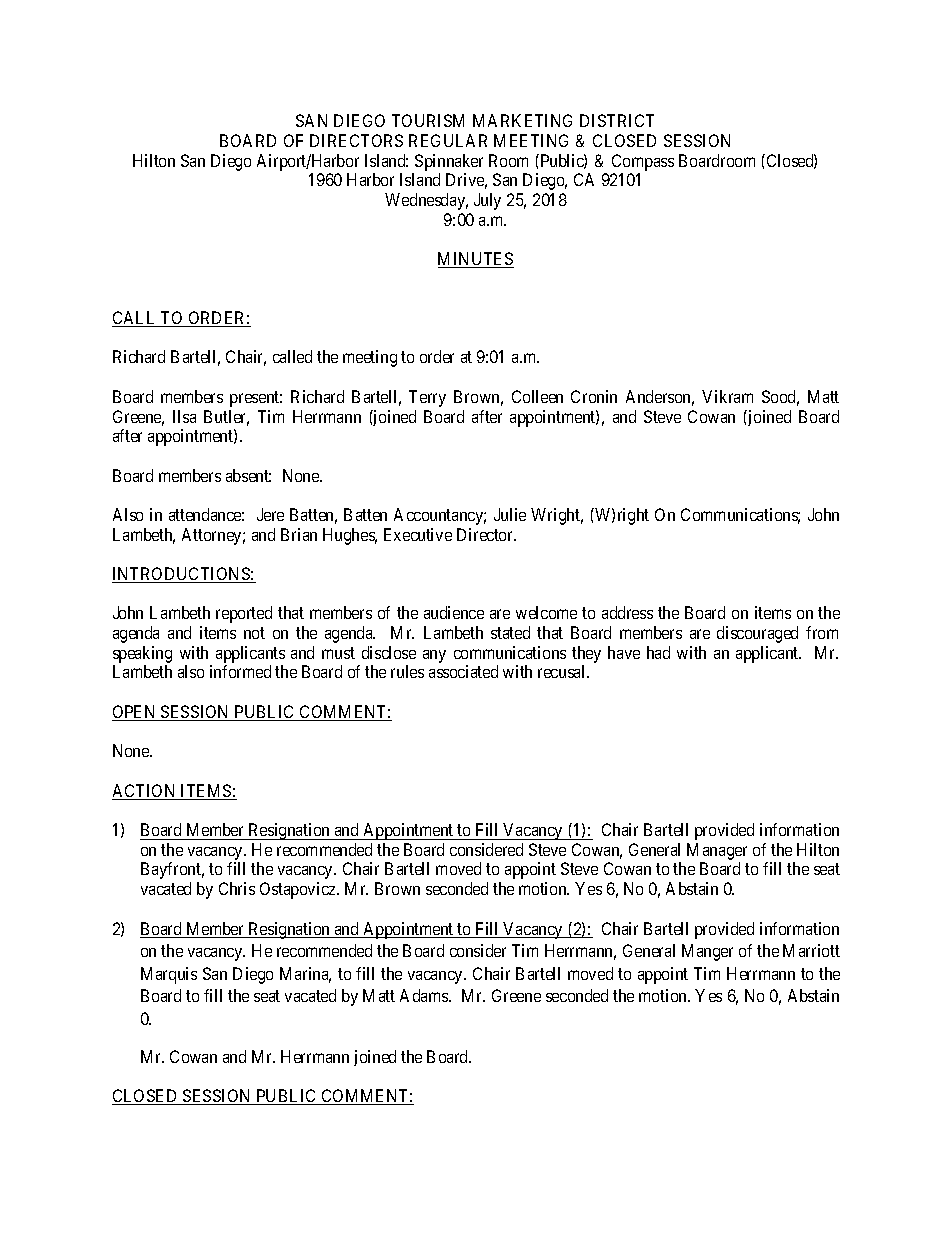  I want to click on not, so click(254, 633).
